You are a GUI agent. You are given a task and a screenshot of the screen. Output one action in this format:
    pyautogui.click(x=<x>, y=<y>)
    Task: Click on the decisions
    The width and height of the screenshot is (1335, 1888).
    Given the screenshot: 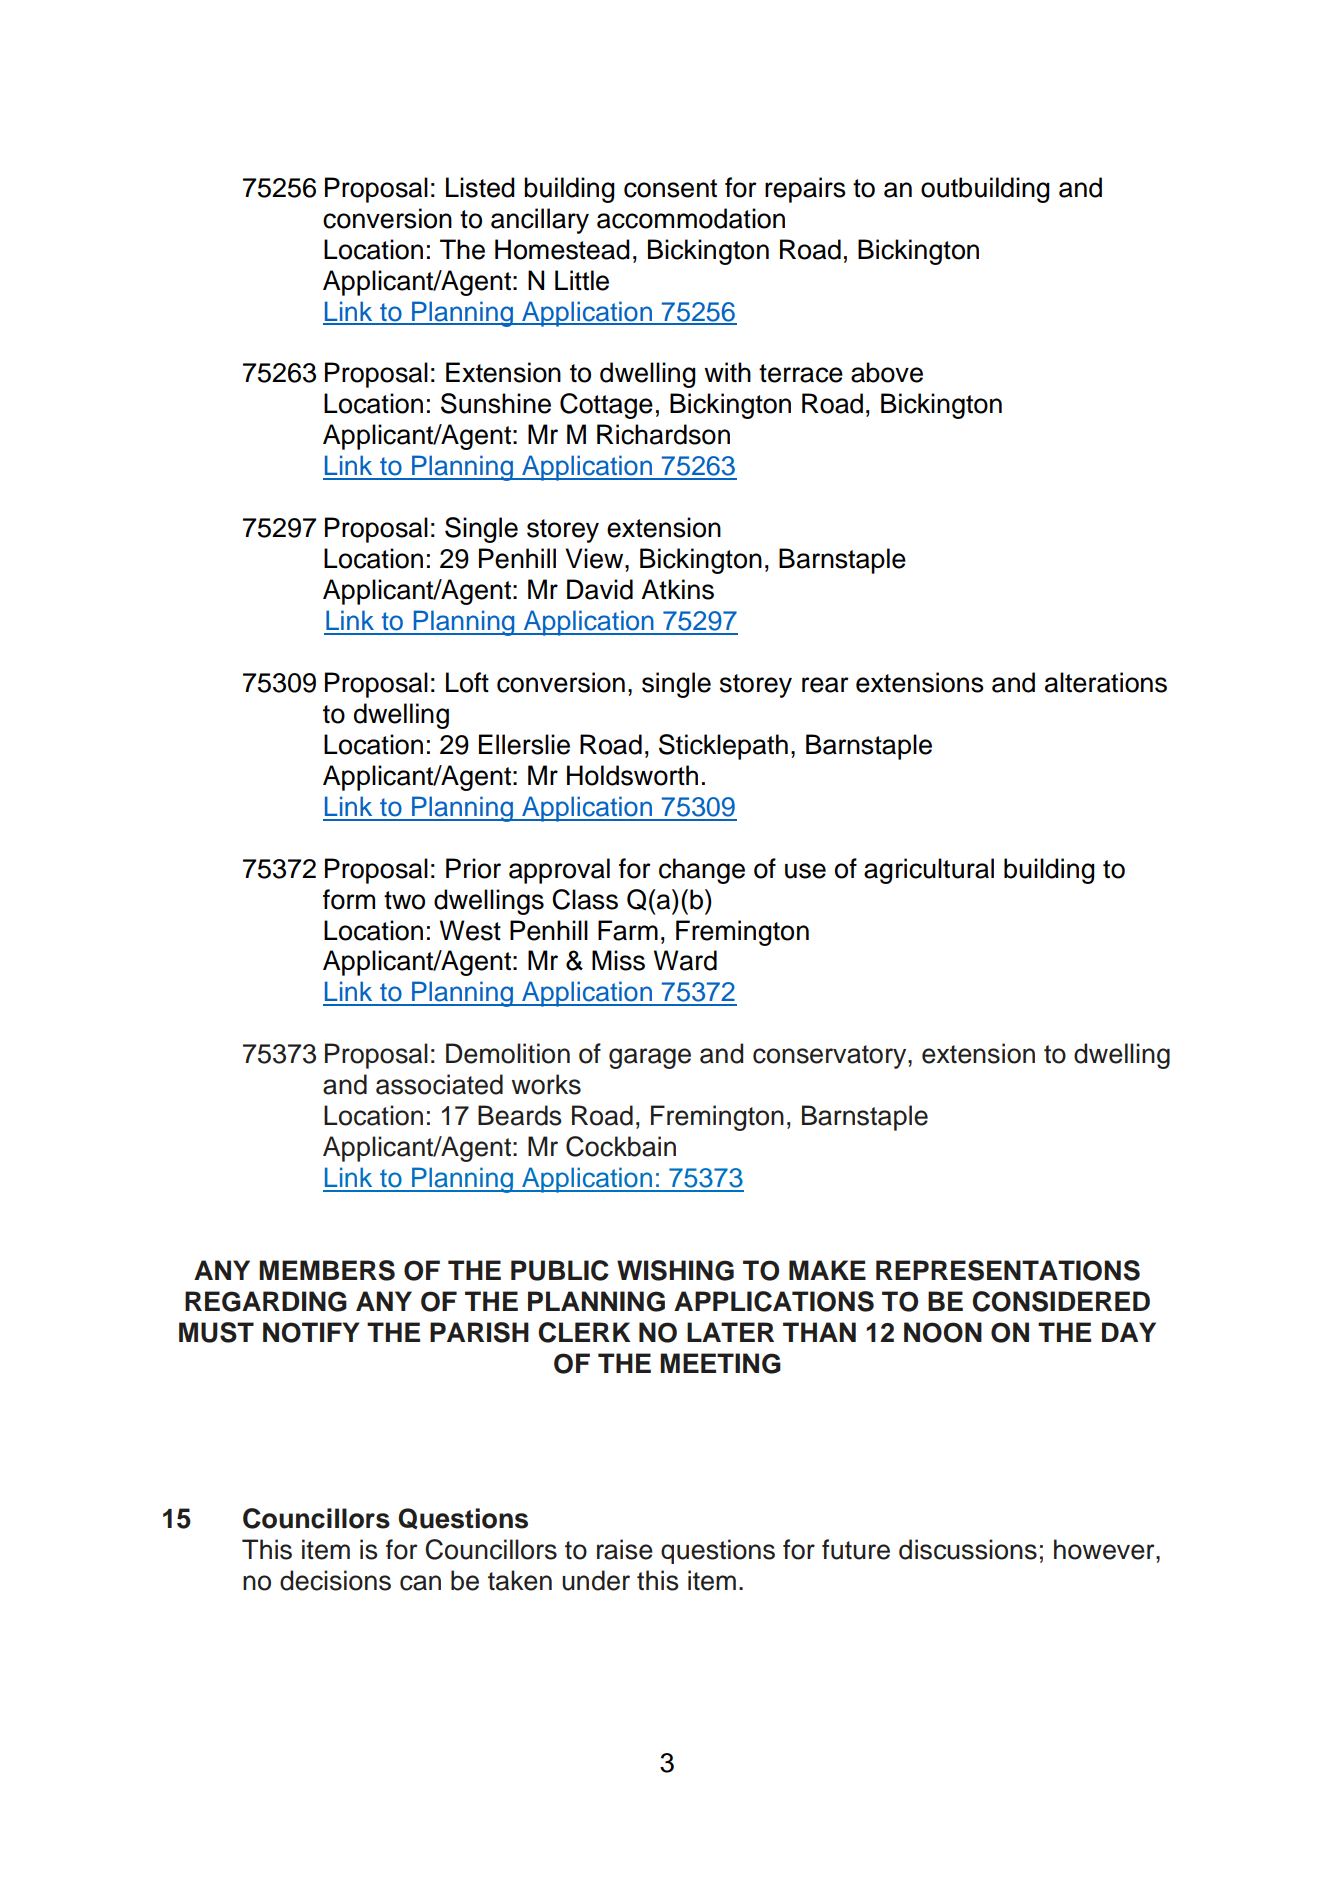 What is the action you would take?
    pyautogui.click(x=335, y=1580)
